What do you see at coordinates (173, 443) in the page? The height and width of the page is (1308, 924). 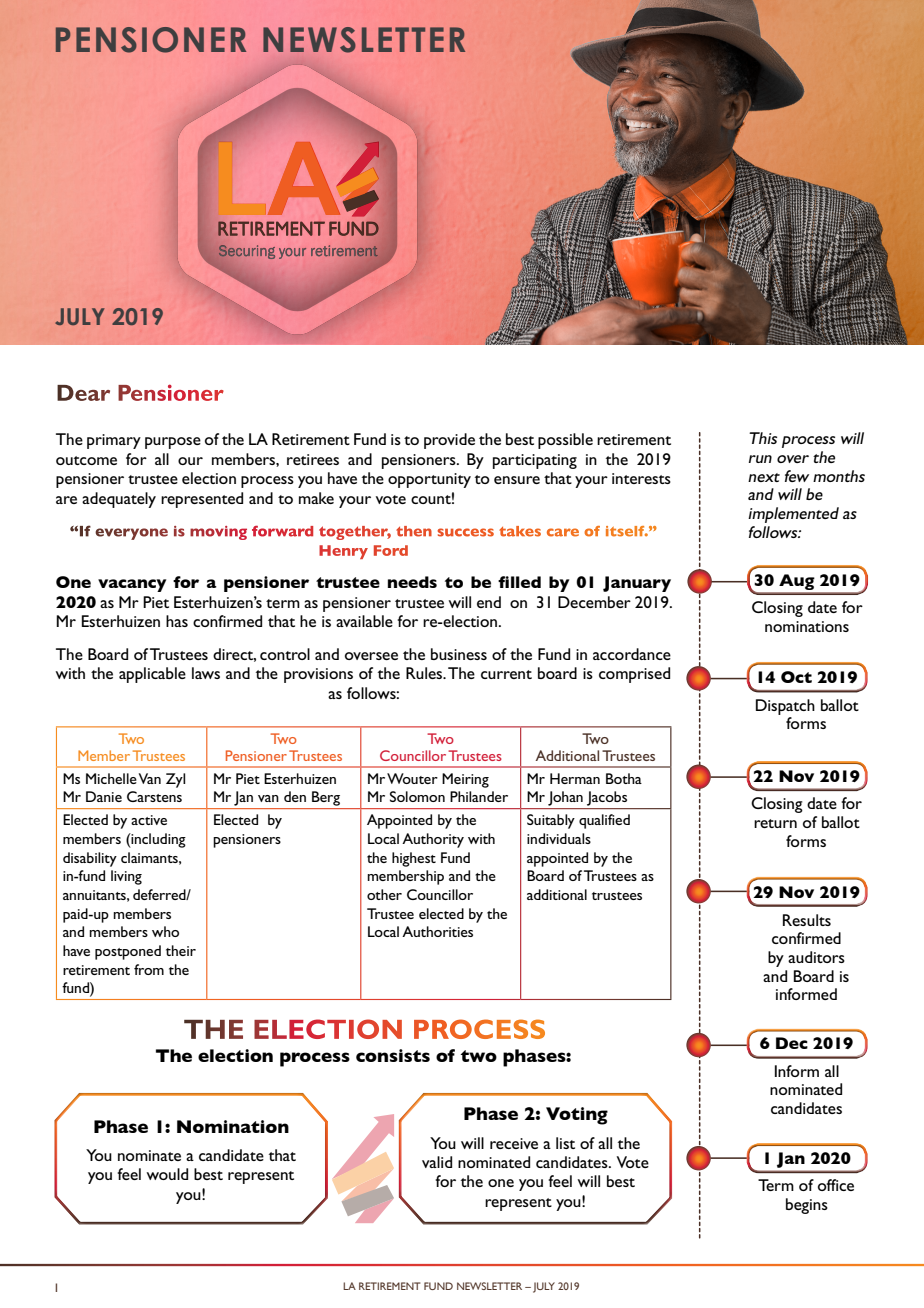 I see `purpose` at bounding box center [173, 443].
